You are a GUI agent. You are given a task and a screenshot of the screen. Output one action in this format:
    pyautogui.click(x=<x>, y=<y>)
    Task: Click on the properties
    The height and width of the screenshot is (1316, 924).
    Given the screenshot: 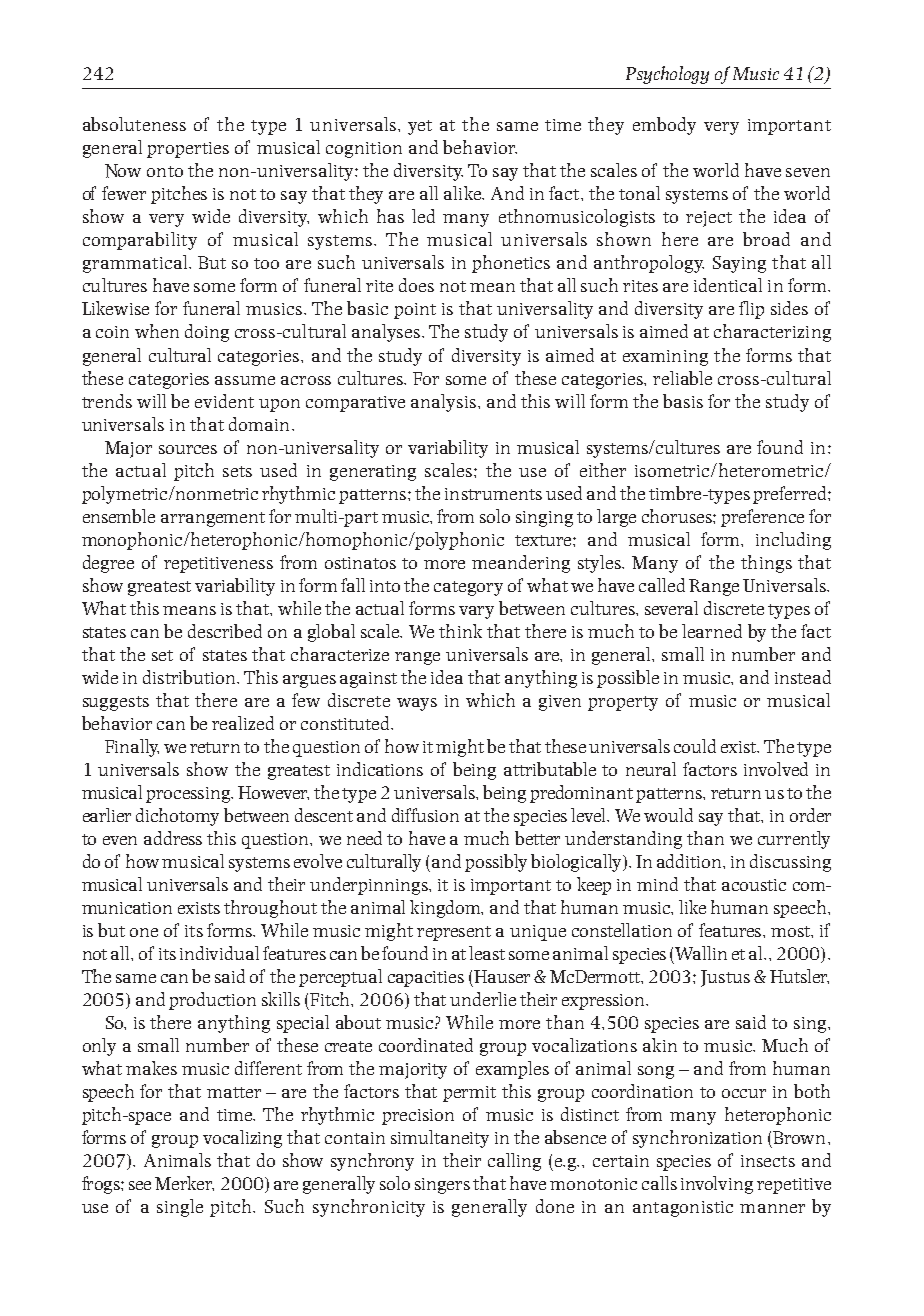 What is the action you would take?
    pyautogui.click(x=188, y=150)
